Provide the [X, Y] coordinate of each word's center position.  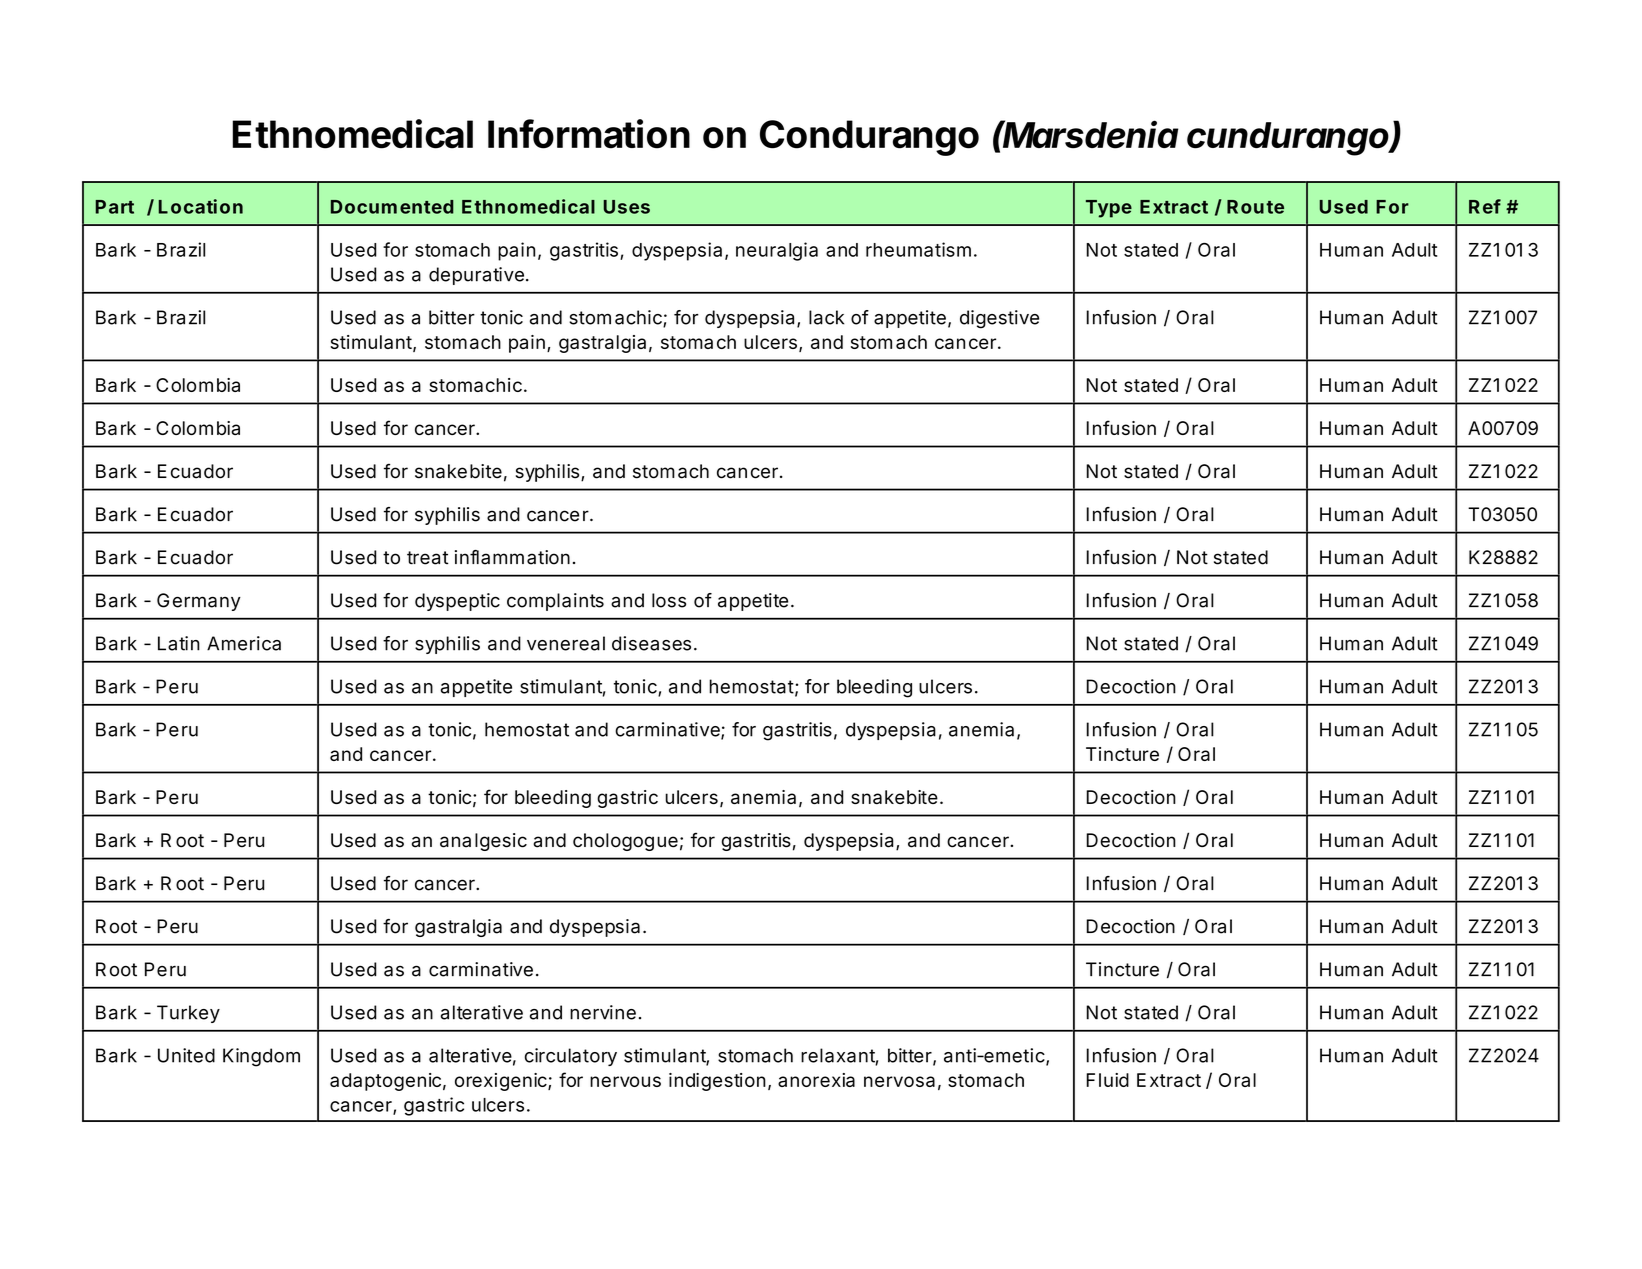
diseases [651, 643]
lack [826, 317]
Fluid [1107, 1080]
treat [427, 558]
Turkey [188, 1014]
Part [115, 207]
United [186, 1055]
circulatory [571, 1057]
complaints [555, 602]
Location [201, 206]
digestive [999, 319]
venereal [566, 643]
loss [669, 600]
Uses [627, 207]
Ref [1485, 206]
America [244, 643]
